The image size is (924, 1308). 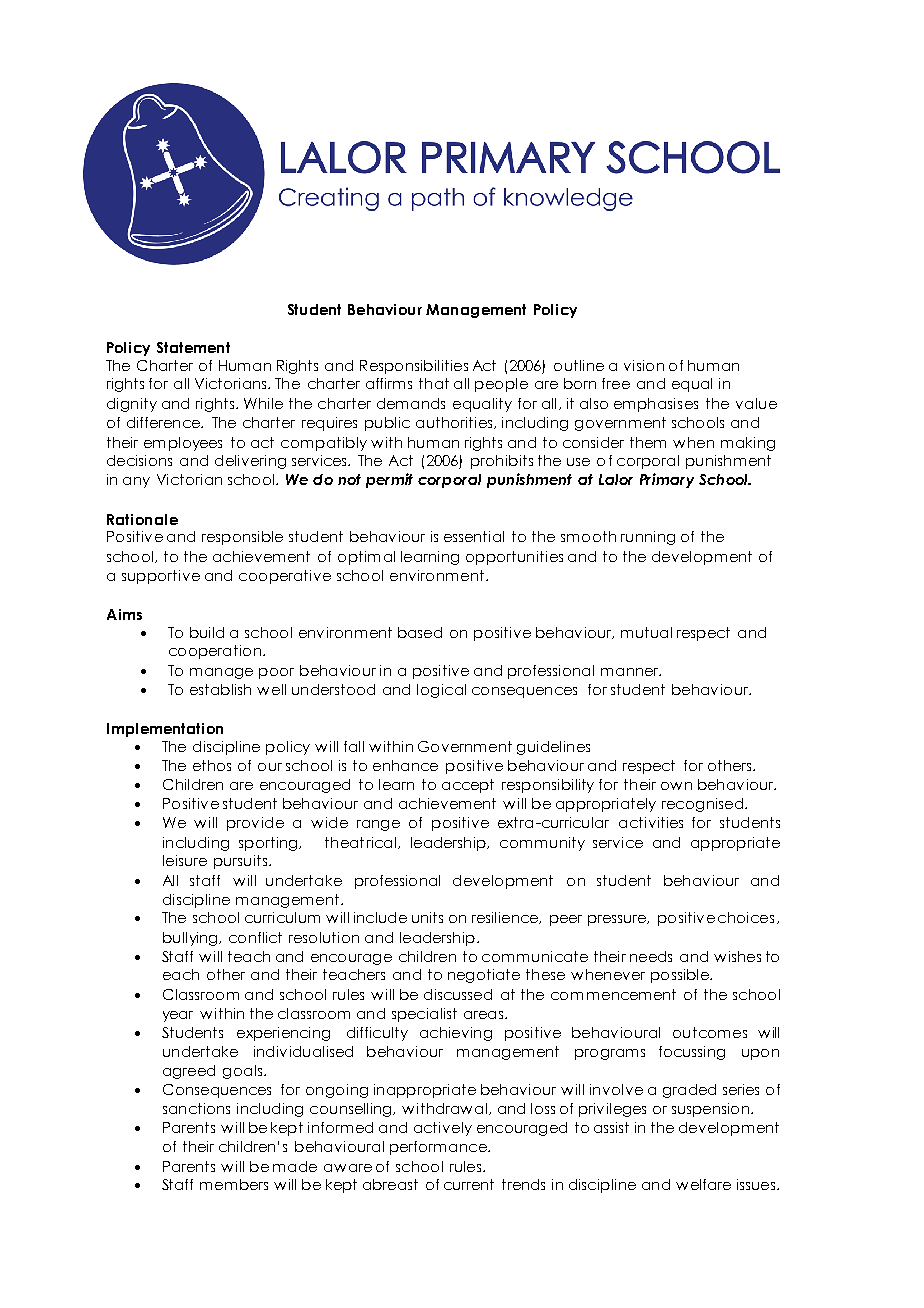 I want to click on Statement, so click(x=193, y=347).
